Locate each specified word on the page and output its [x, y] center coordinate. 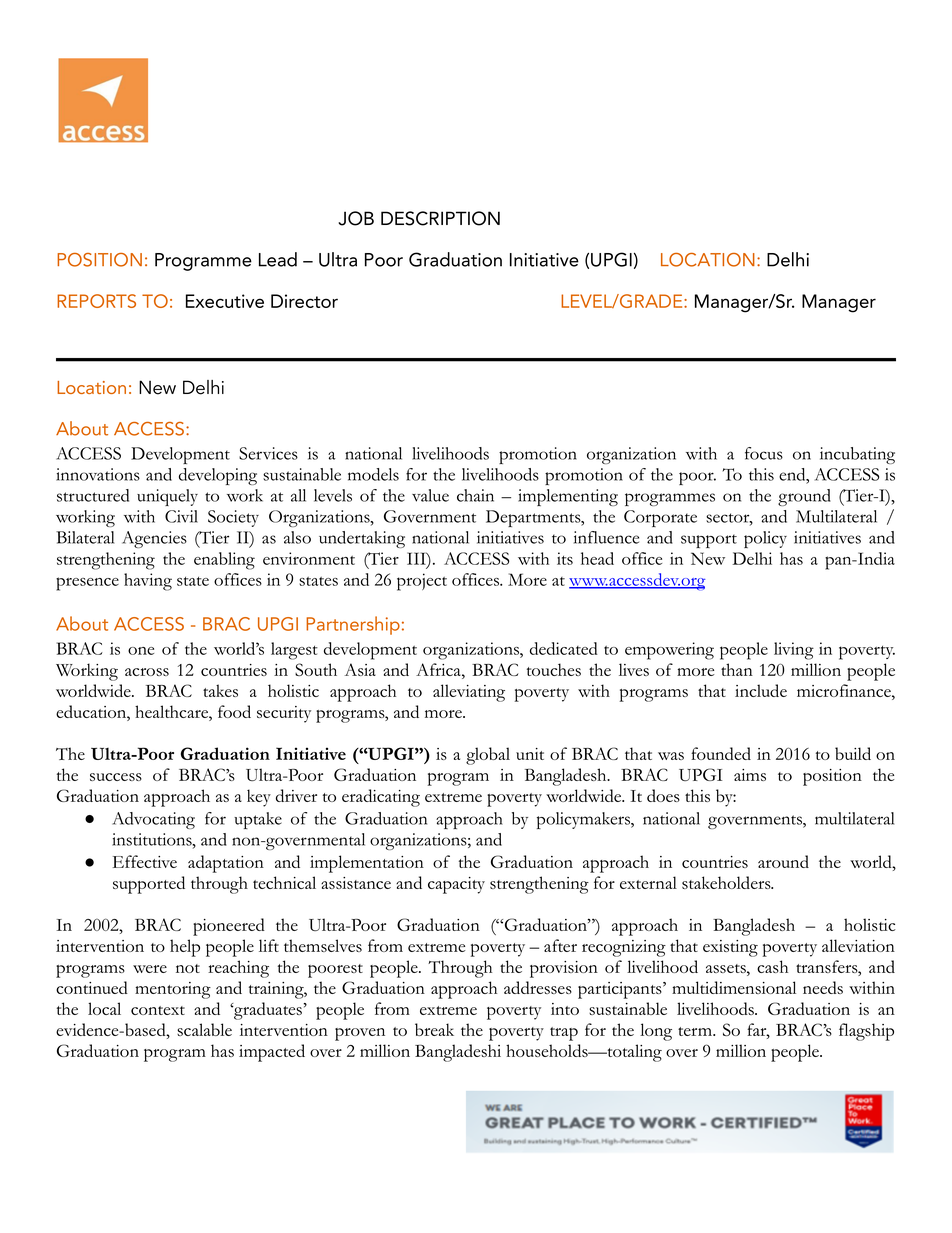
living [794, 651]
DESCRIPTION [440, 218]
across [147, 672]
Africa [439, 669]
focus [764, 453]
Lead [278, 259]
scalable [204, 1029]
